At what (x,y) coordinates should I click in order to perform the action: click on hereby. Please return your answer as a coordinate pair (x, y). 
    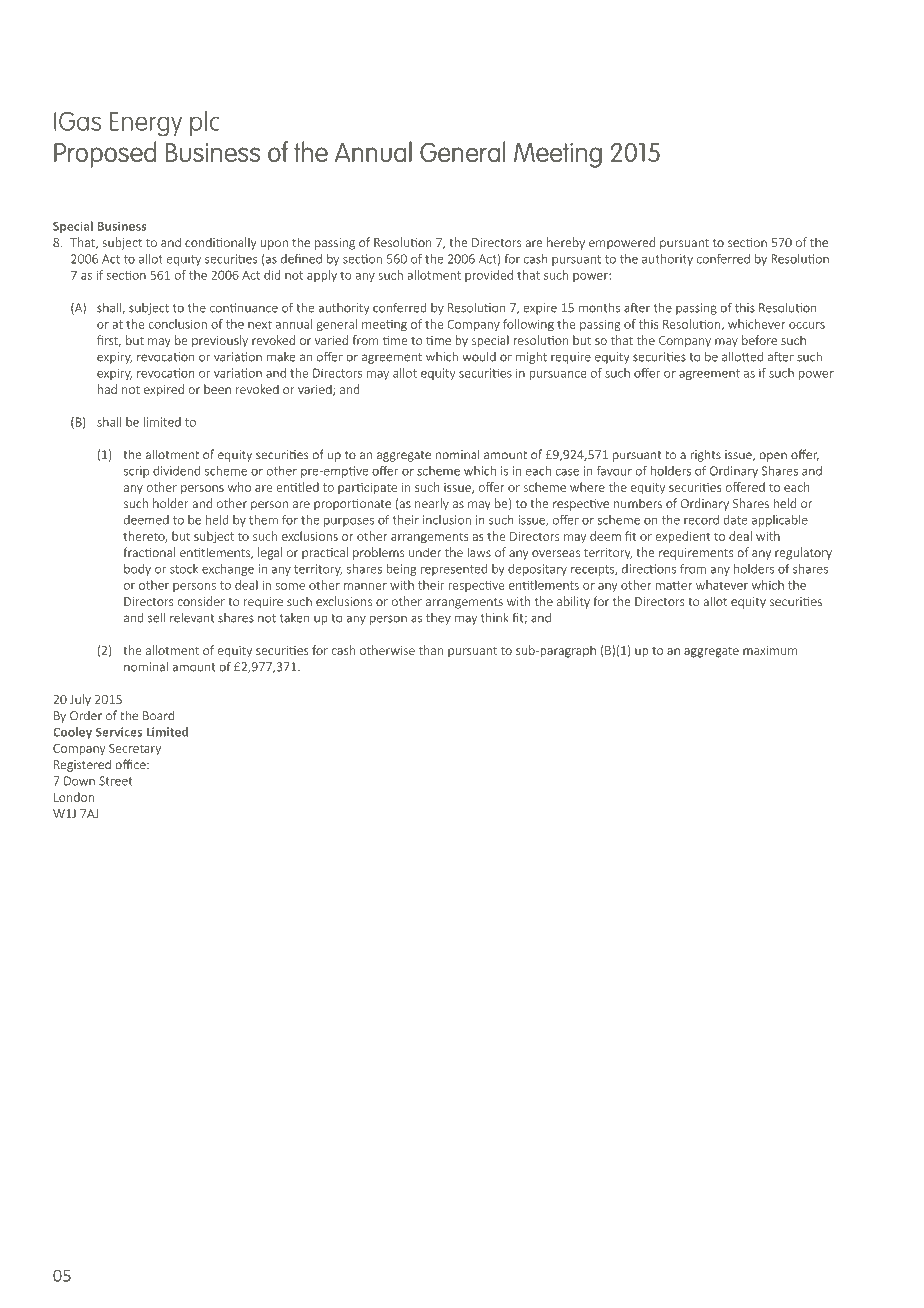
    Looking at the image, I should click on (566, 243).
